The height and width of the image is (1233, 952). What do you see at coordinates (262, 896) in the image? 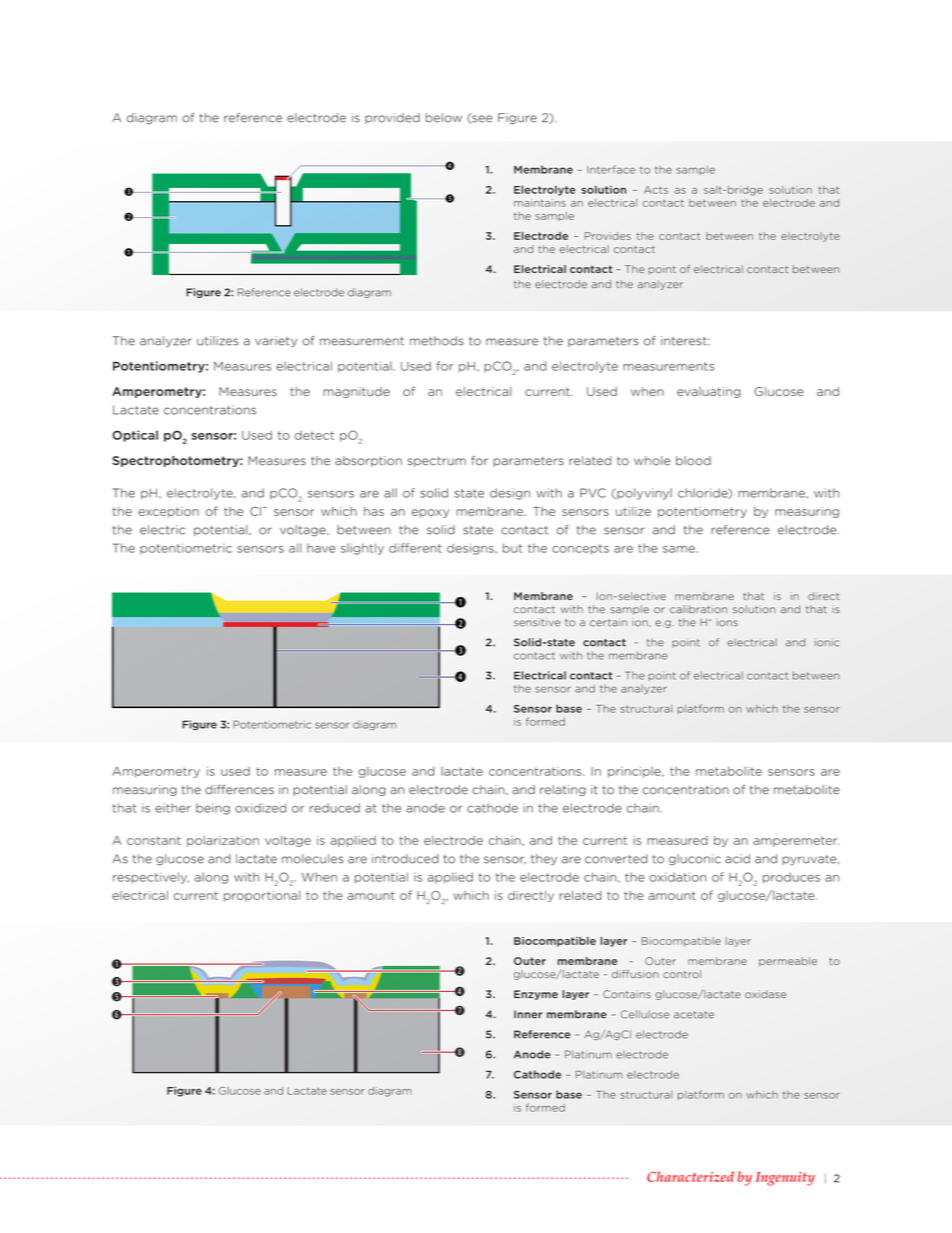
I see `proportional` at bounding box center [262, 896].
